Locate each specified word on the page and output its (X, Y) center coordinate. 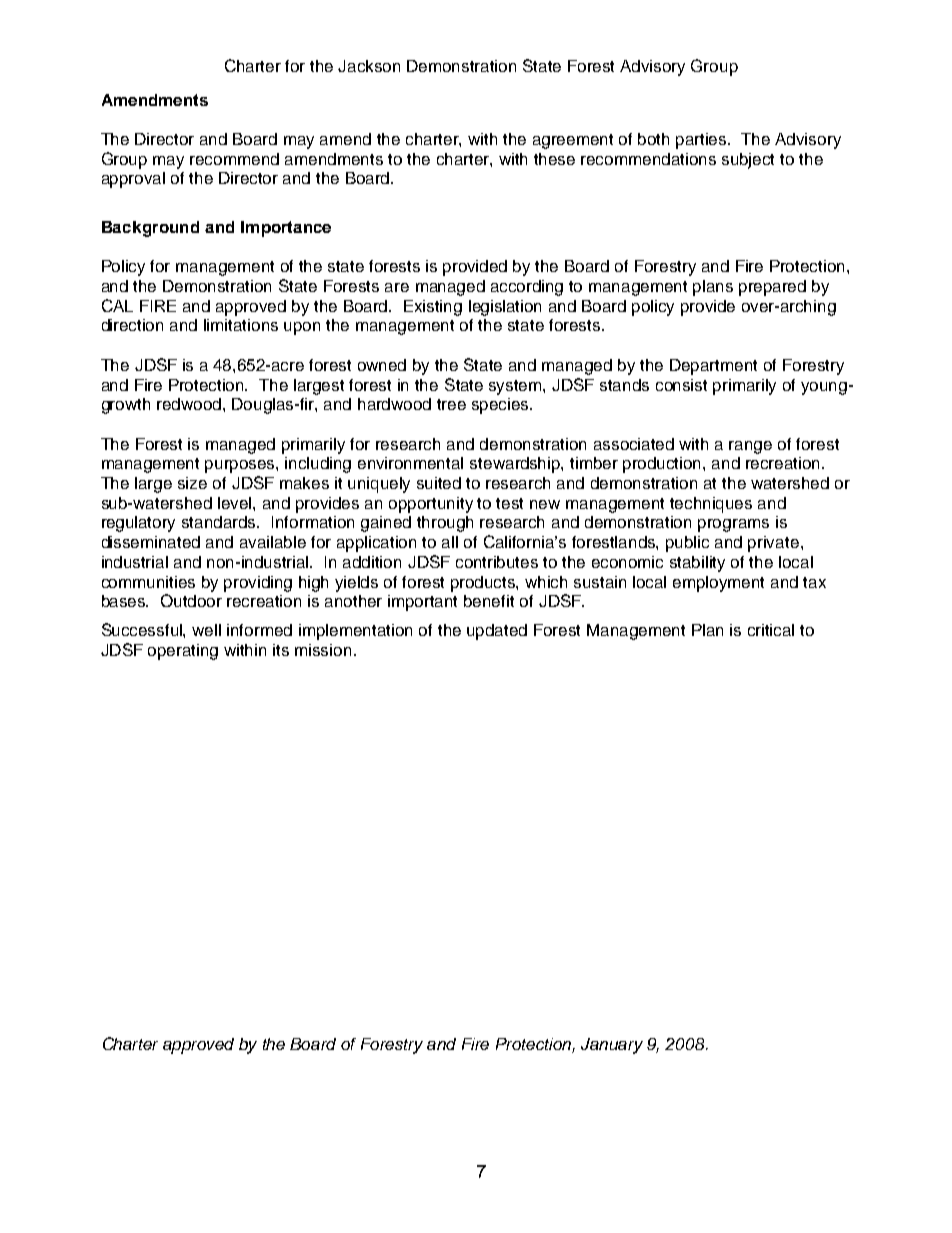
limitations (241, 325)
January (612, 1046)
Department (713, 367)
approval (133, 180)
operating (183, 652)
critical (771, 630)
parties (702, 141)
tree (451, 404)
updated (497, 632)
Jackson (369, 66)
